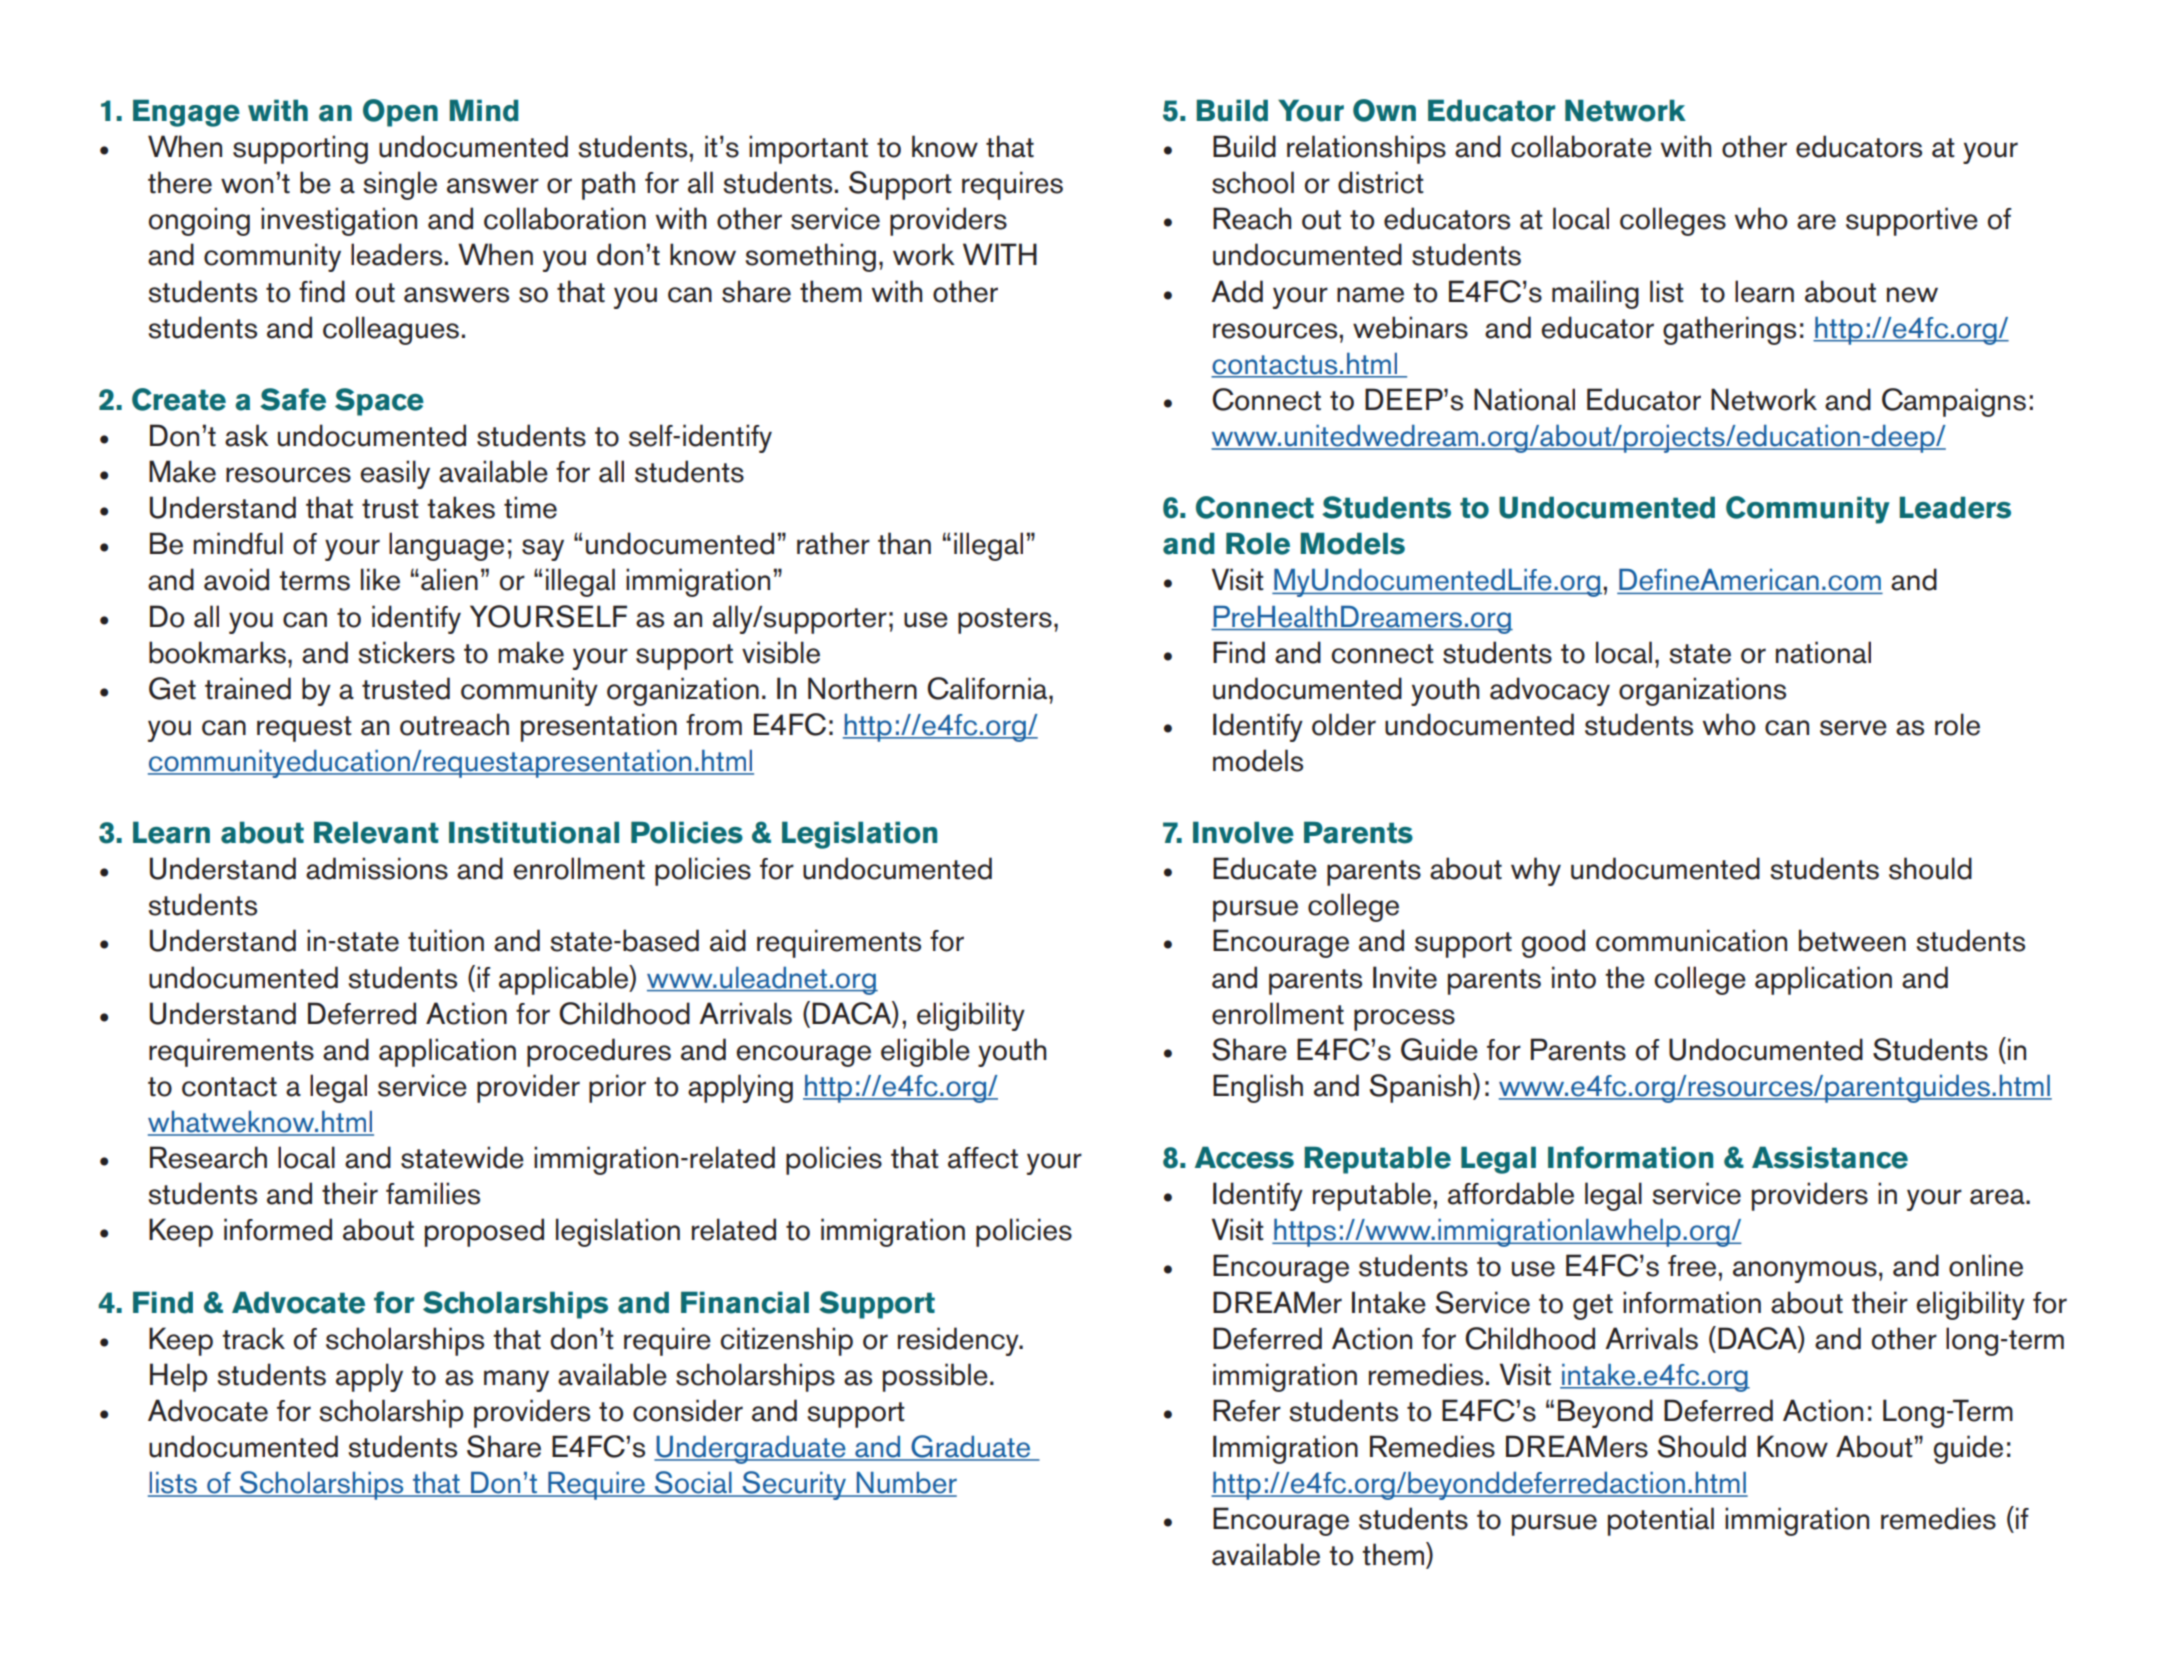 Image resolution: width=2167 pixels, height=1674 pixels. I want to click on Involve, so click(1243, 832).
